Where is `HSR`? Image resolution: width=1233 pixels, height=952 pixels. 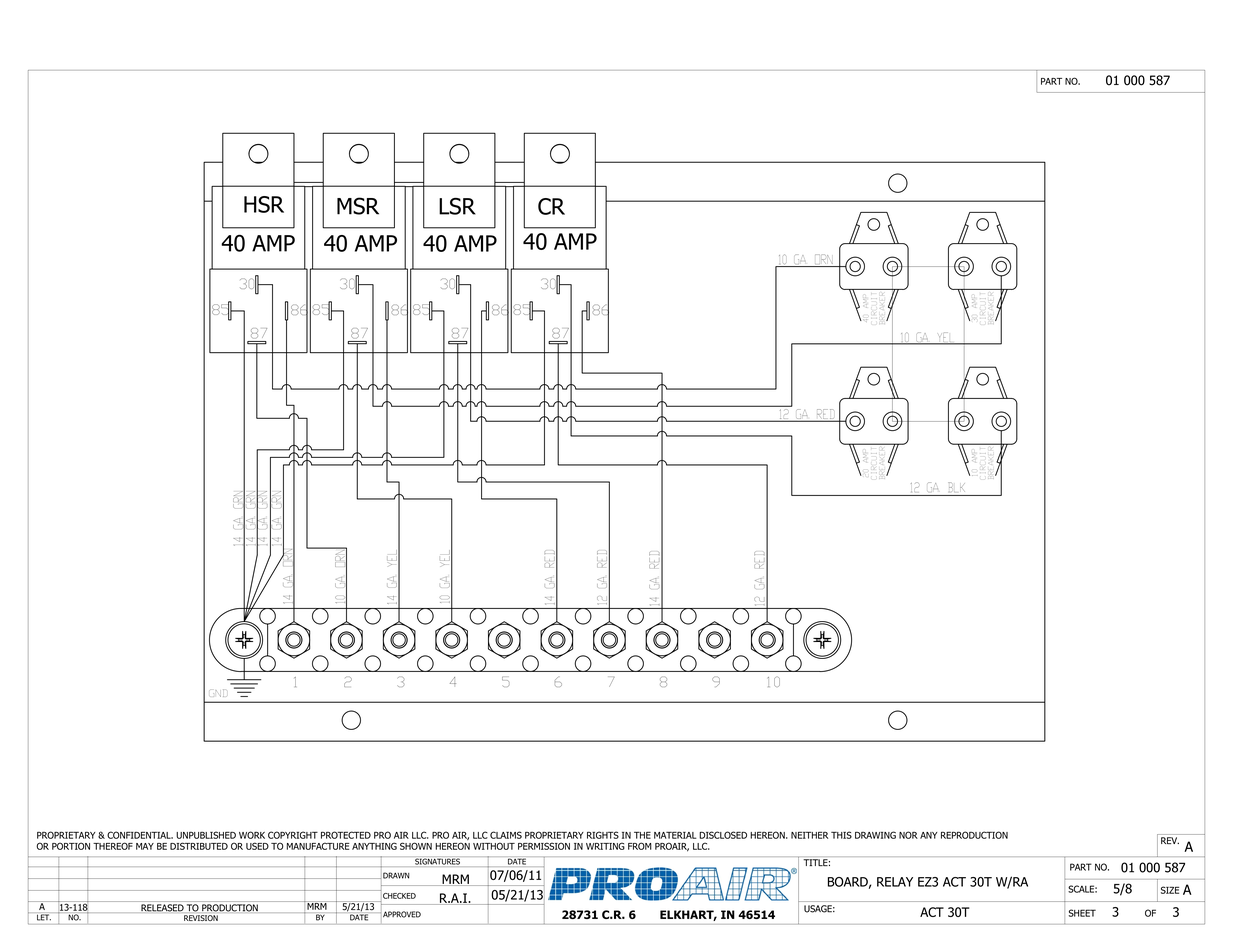
HSR is located at coordinates (264, 204).
